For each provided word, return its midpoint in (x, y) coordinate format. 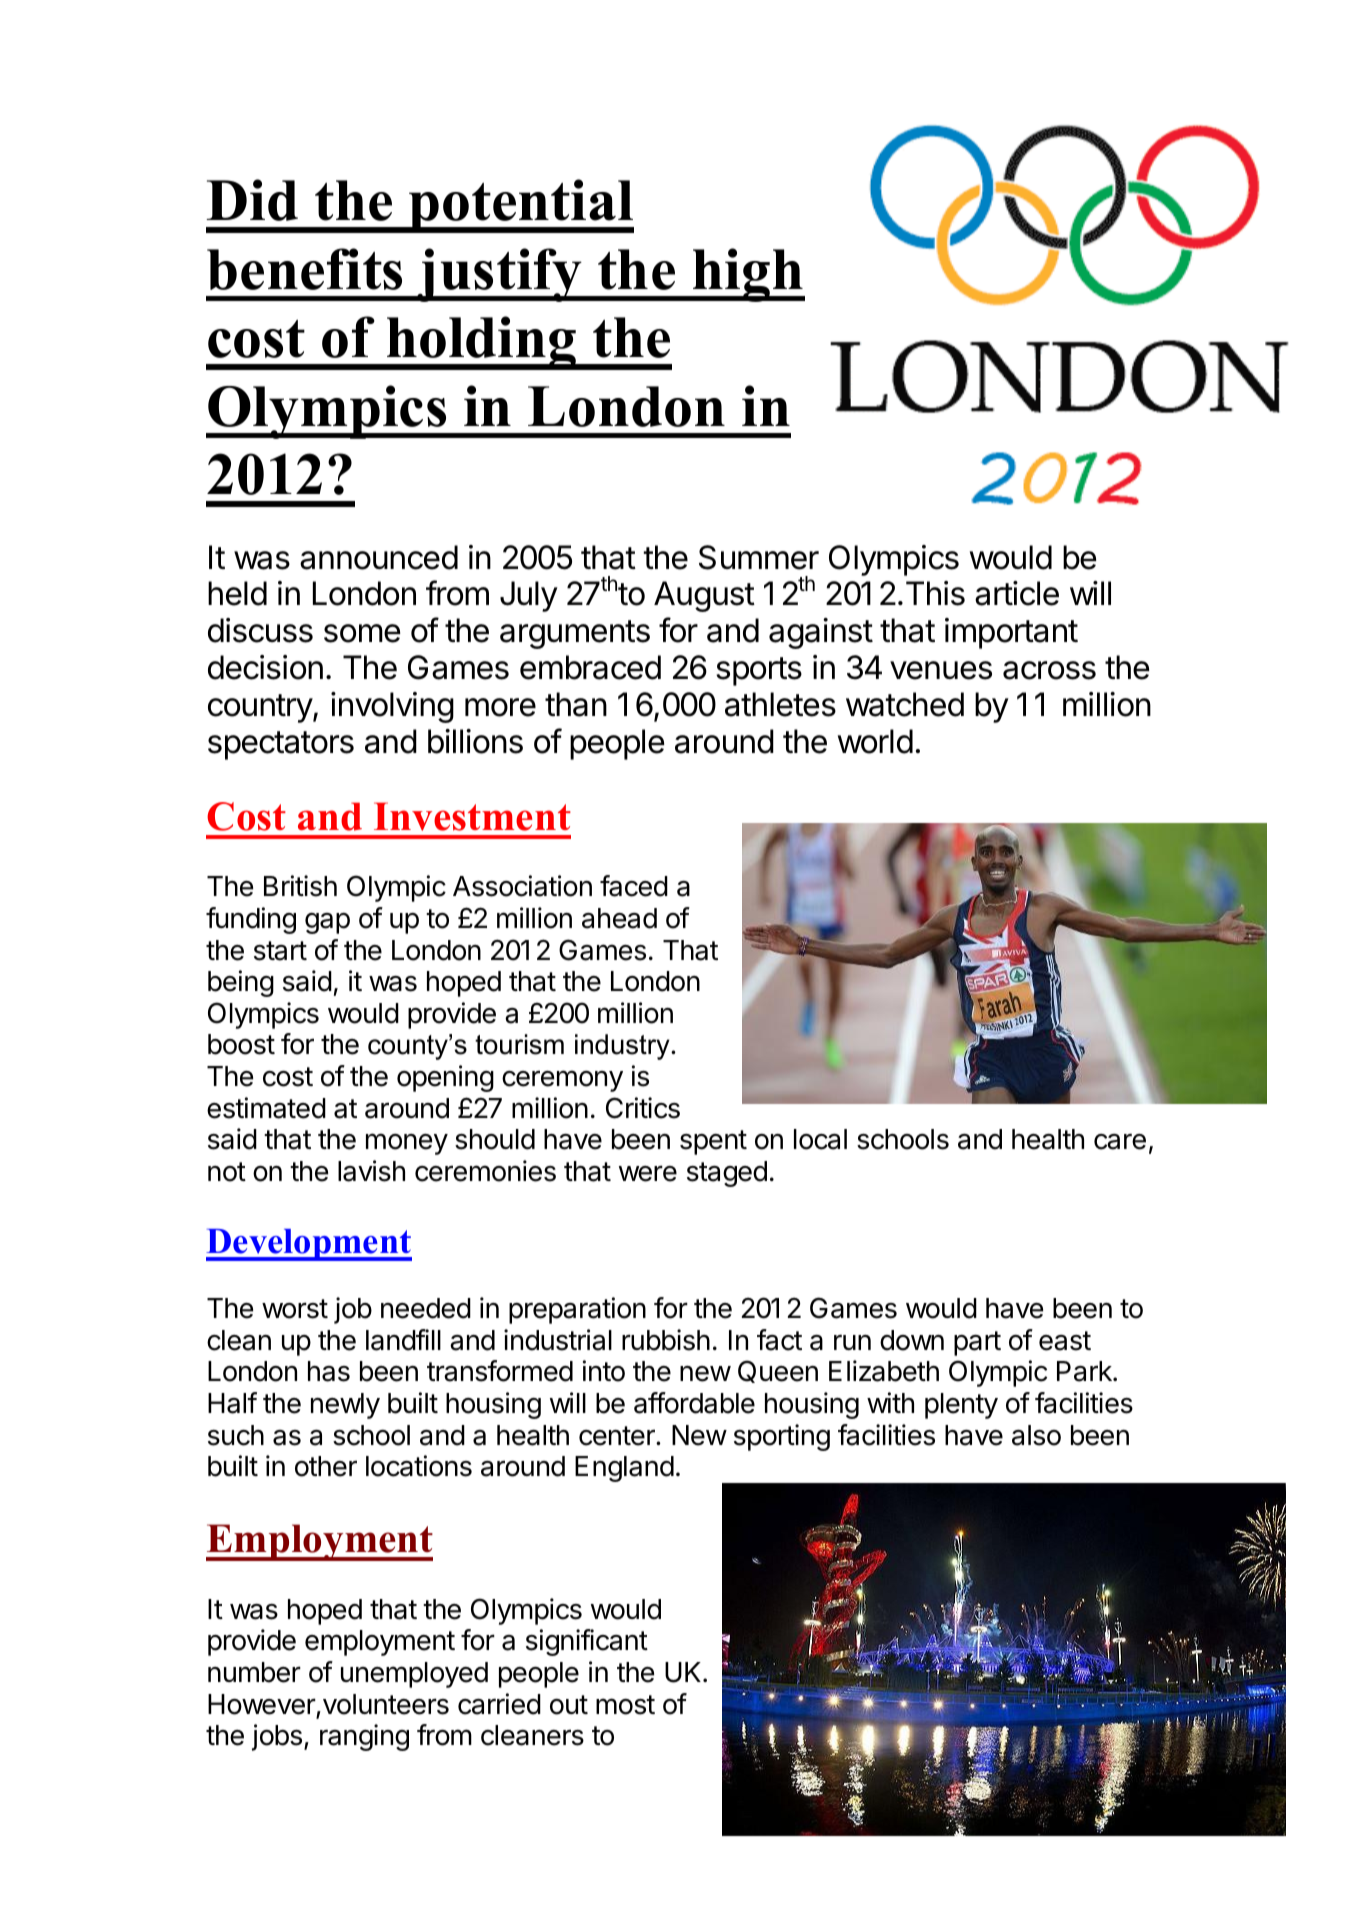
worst (295, 1309)
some (362, 633)
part (977, 1343)
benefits (304, 269)
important (1011, 633)
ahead (619, 918)
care (1120, 1141)
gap (327, 923)
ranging (364, 1737)
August (704, 596)
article (1017, 593)
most (625, 1705)
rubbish (666, 1340)
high (748, 275)
